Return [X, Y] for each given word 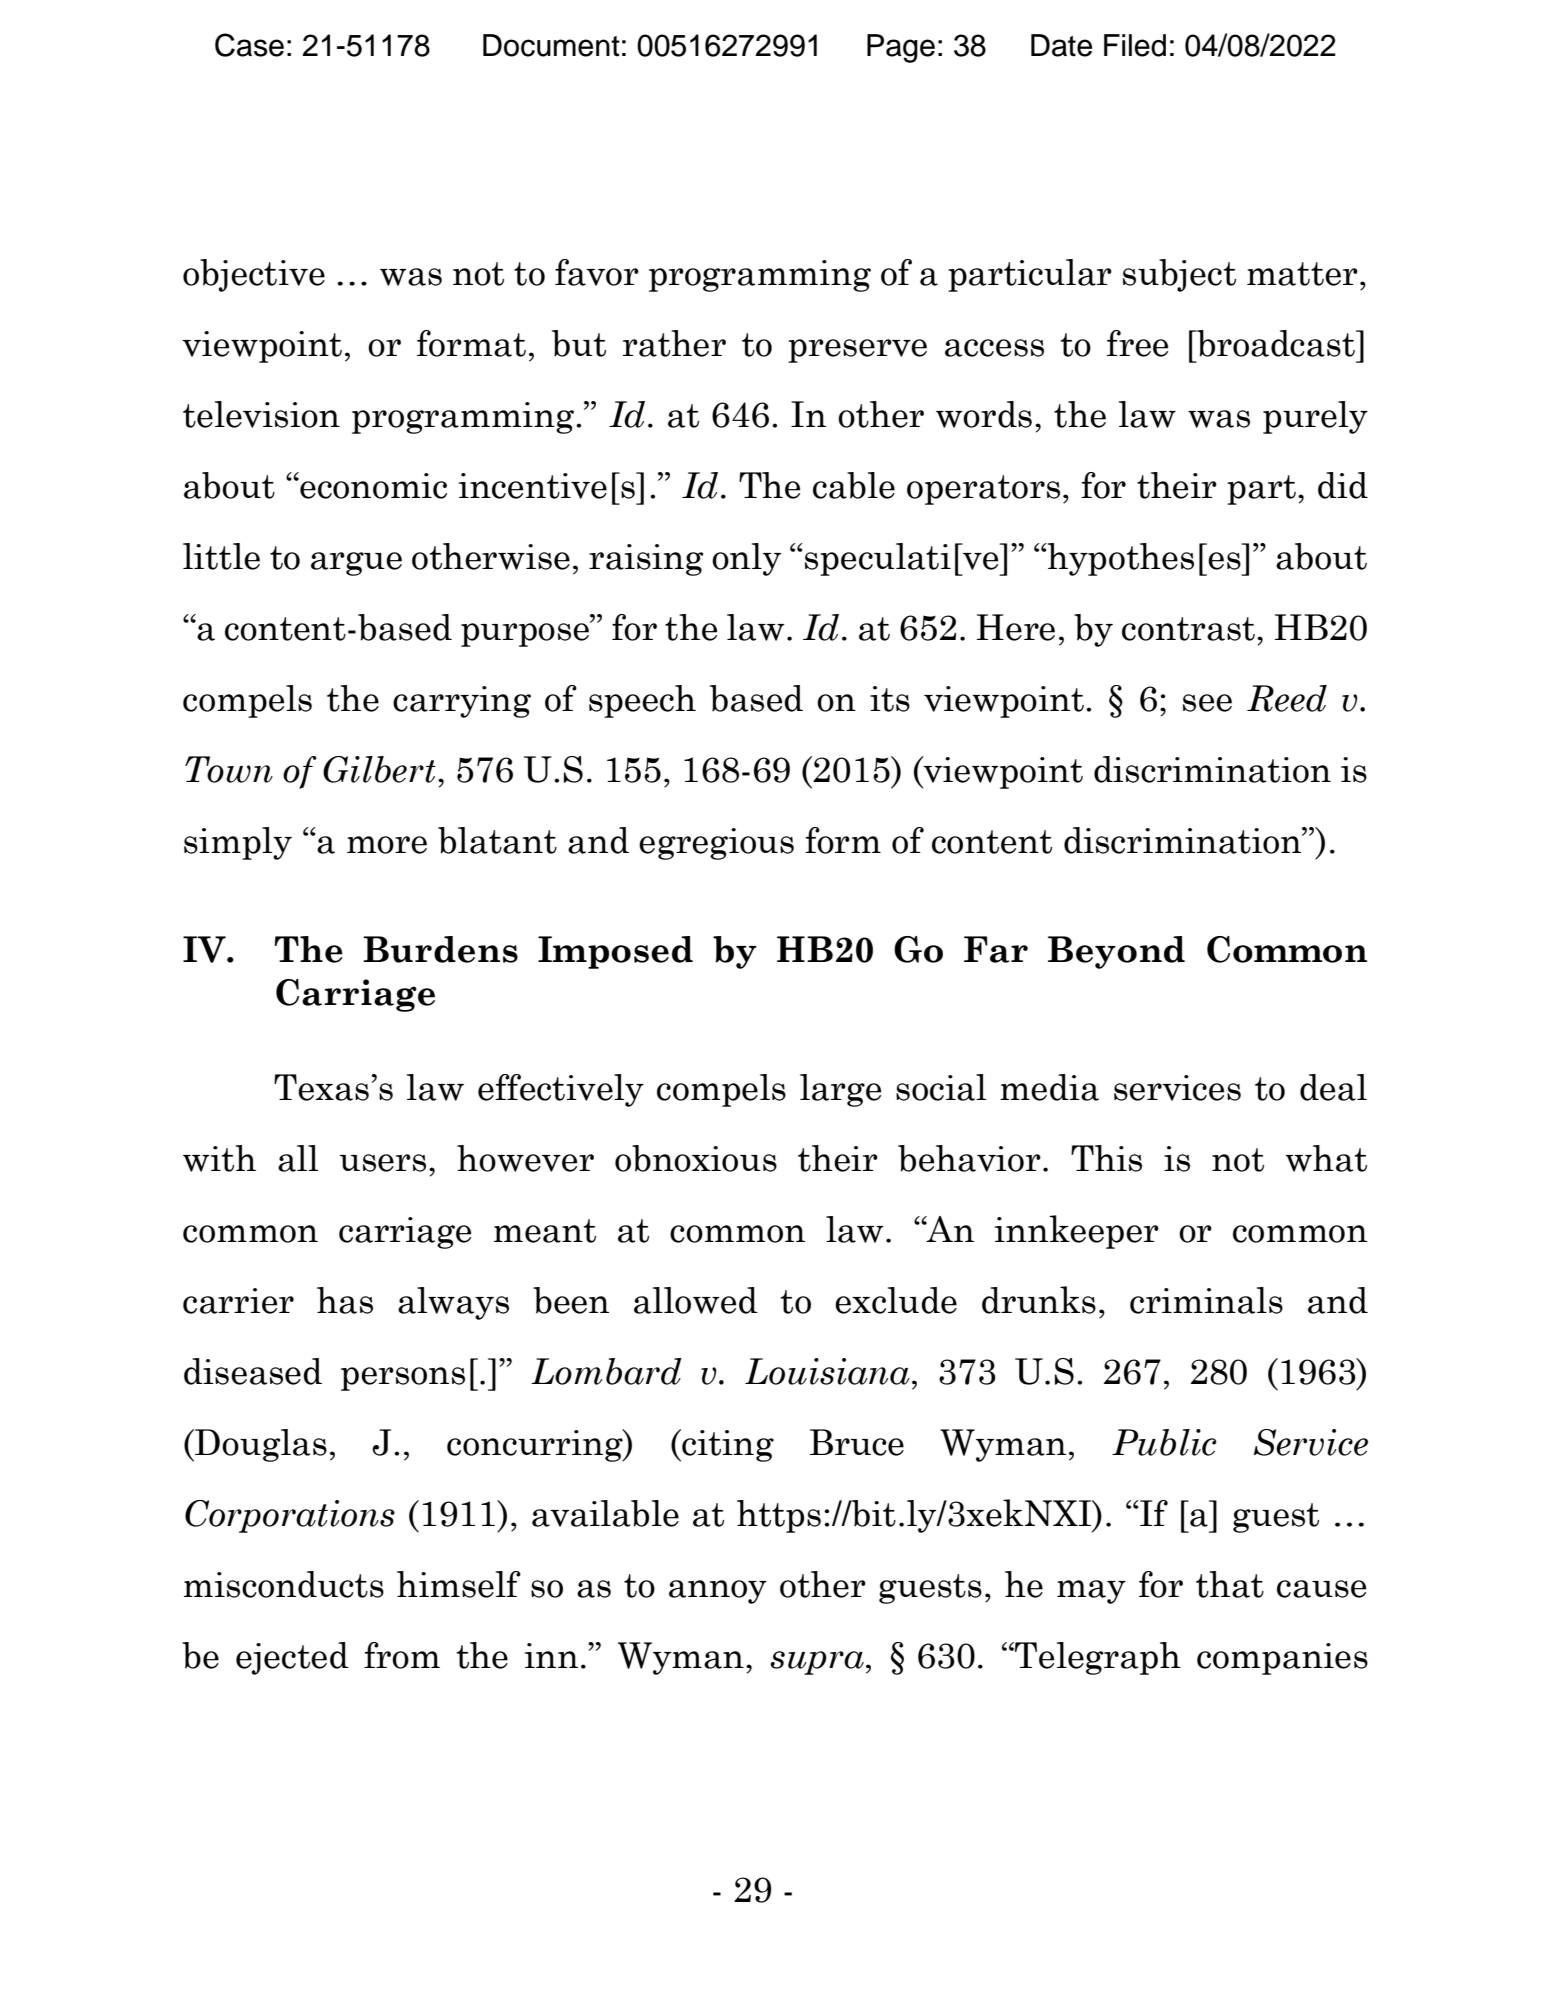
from [402, 1655]
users [383, 1163]
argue [356, 564]
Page [901, 48]
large [840, 1090]
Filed [1135, 45]
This [1106, 1158]
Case [249, 45]
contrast [1188, 629]
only [746, 559]
